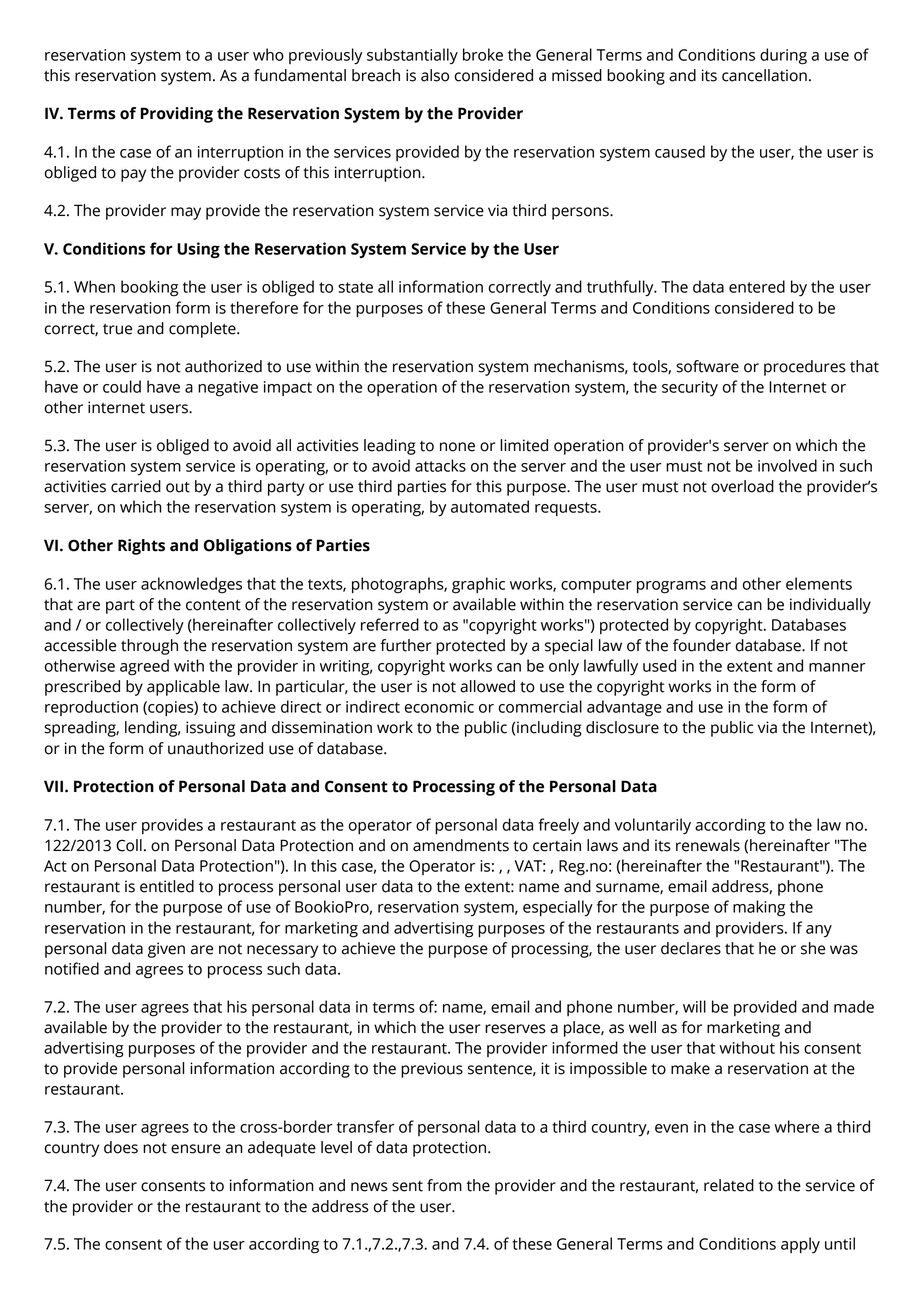 The image size is (924, 1308). Describe the element at coordinates (166, 950) in the screenshot. I see `given` at that location.
